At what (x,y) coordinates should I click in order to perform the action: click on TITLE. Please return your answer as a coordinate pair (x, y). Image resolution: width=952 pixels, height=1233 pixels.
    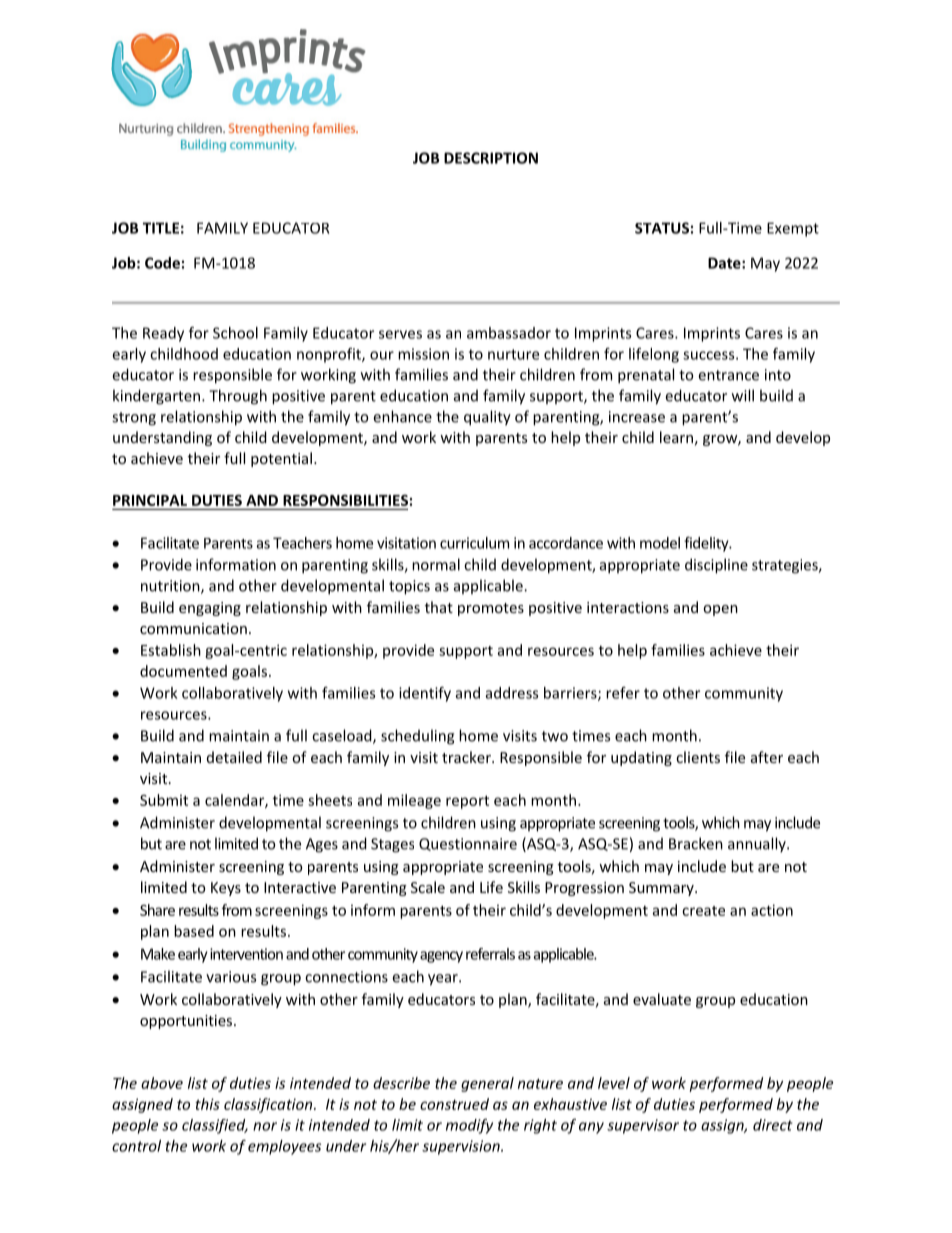
    Looking at the image, I should click on (161, 228).
